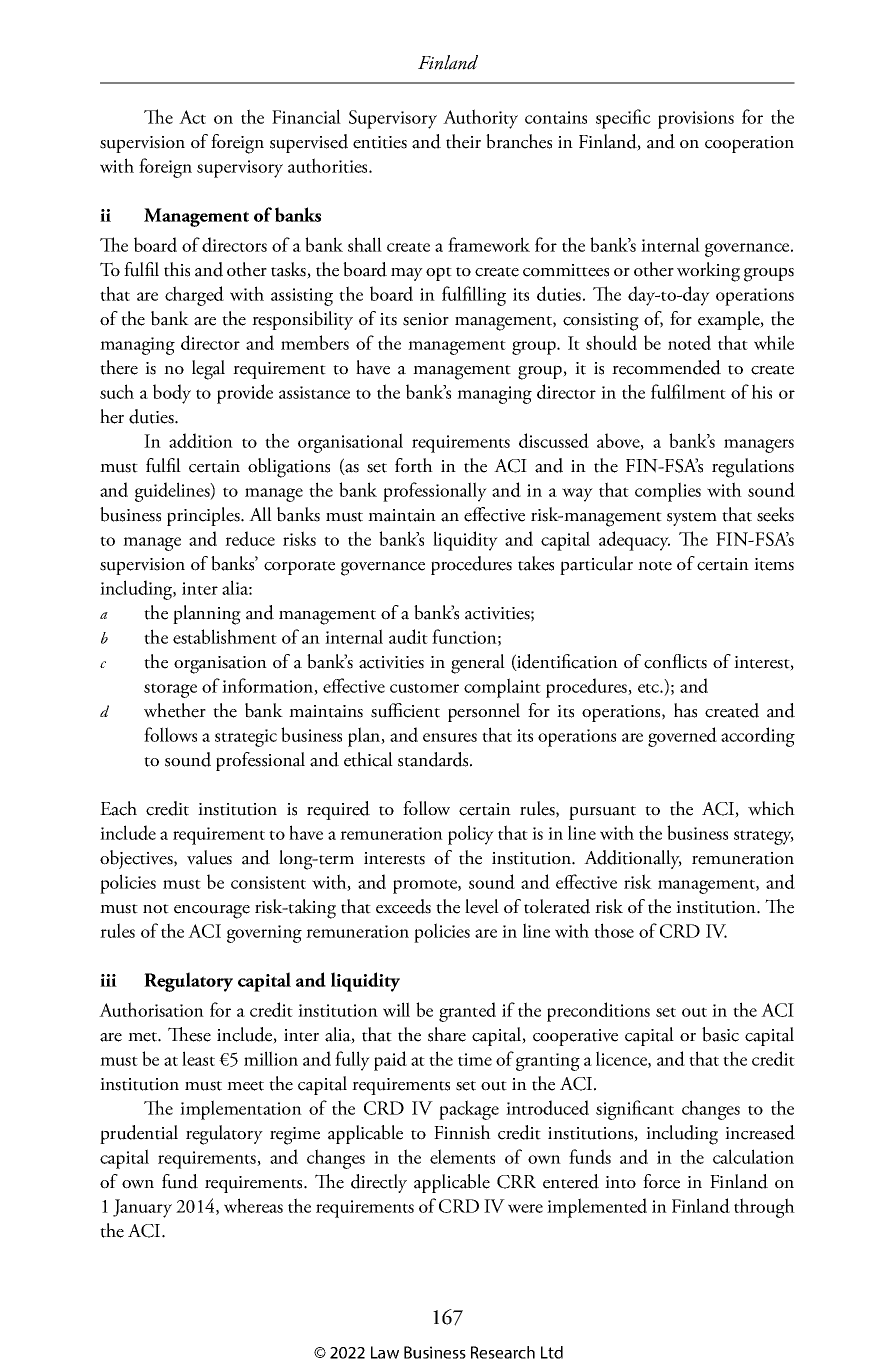 The width and height of the screenshot is (878, 1372). Describe the element at coordinates (414, 465) in the screenshot. I see `forth` at that location.
